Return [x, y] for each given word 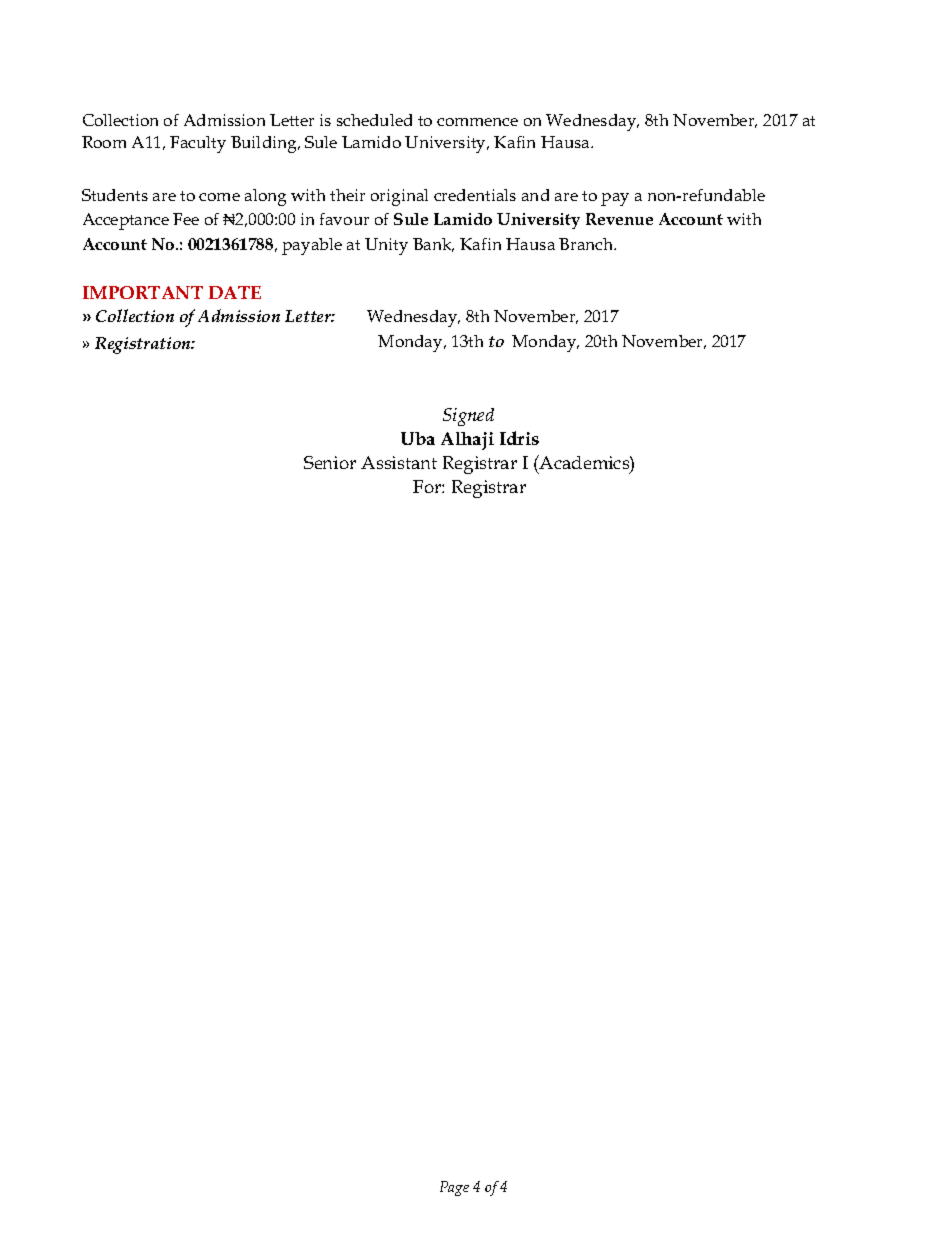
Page [454, 1188]
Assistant [399, 462]
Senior [330, 462]
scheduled [374, 120]
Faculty [198, 144]
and [535, 195]
